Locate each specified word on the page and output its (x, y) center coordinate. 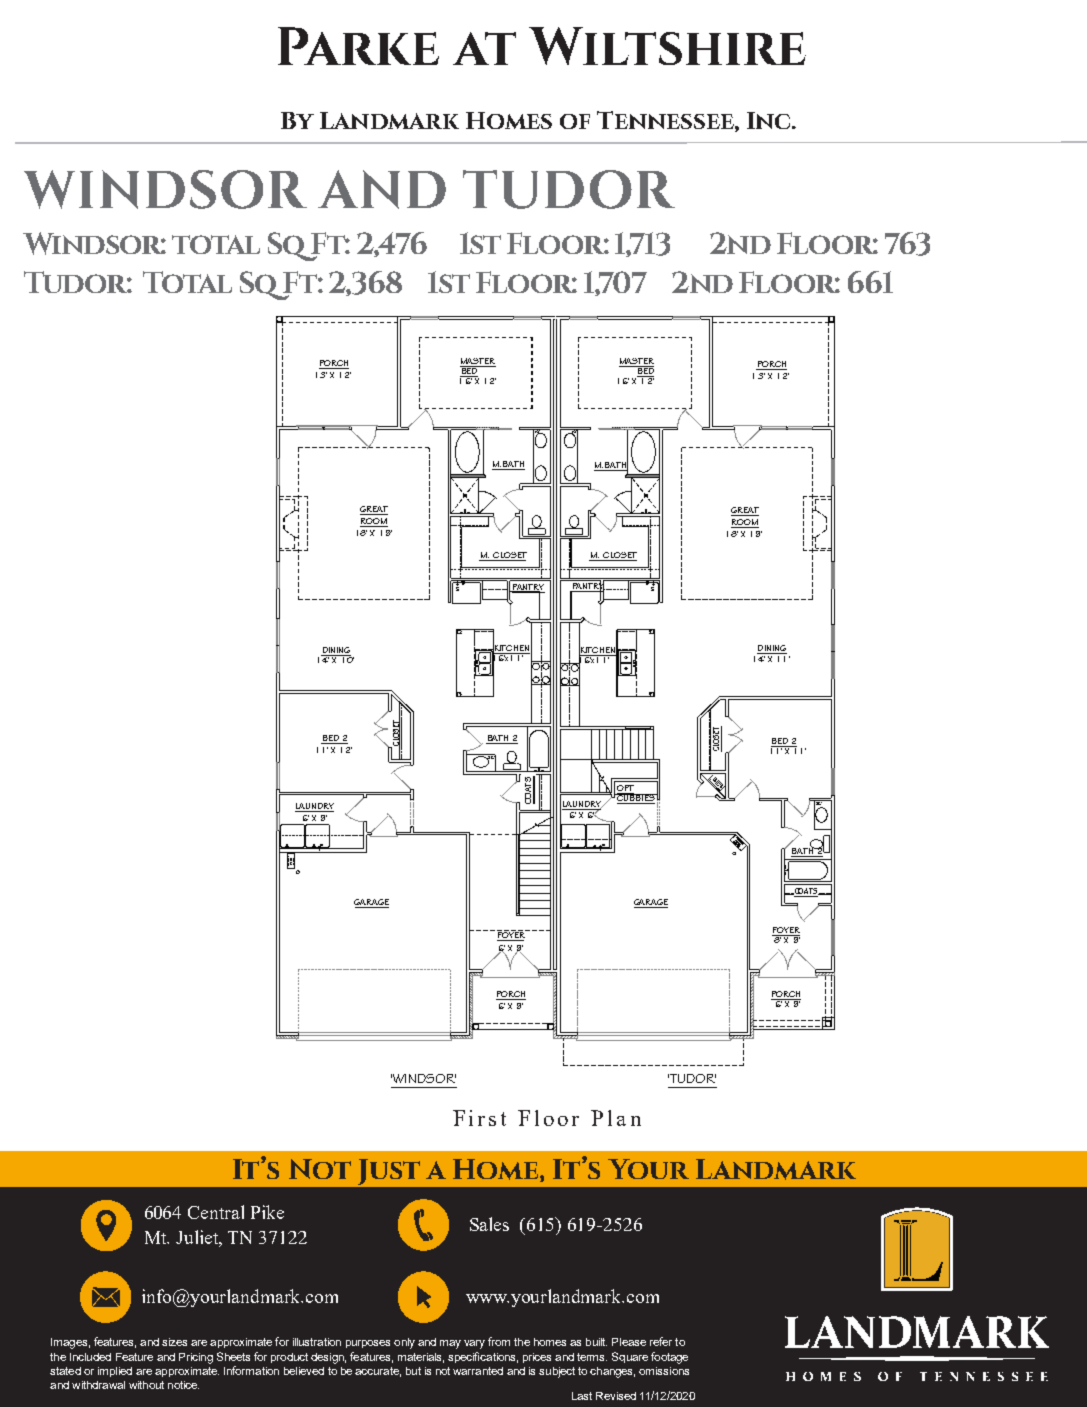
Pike (267, 1212)
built (596, 1342)
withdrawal (98, 1385)
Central (216, 1212)
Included (90, 1357)
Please (629, 1342)
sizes (174, 1342)
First (479, 1118)
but (413, 1371)
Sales (489, 1224)
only (404, 1343)
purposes (368, 1344)
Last (582, 1396)
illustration (317, 1342)
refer (661, 1341)
